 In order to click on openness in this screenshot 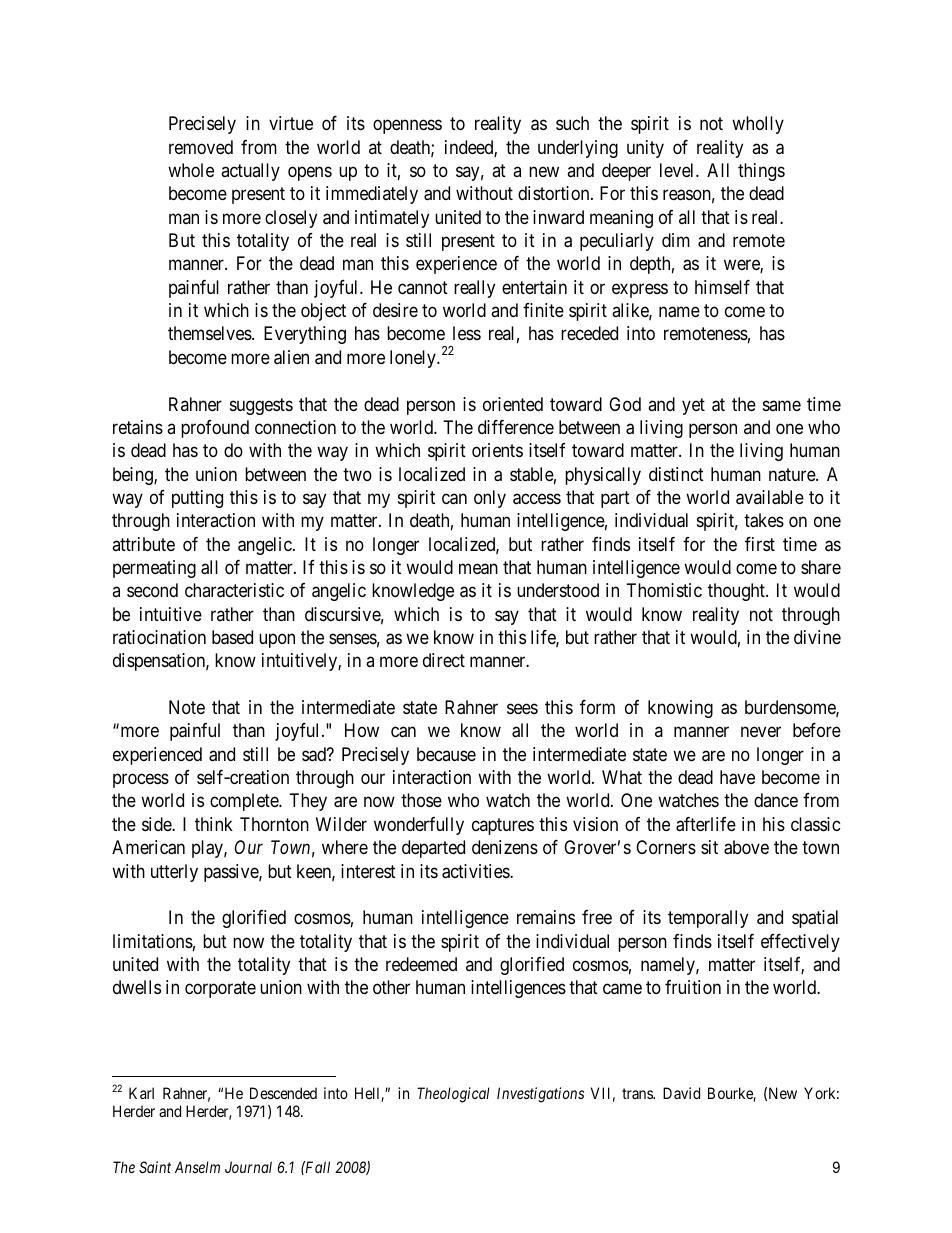, I will do `click(407, 127)`.
